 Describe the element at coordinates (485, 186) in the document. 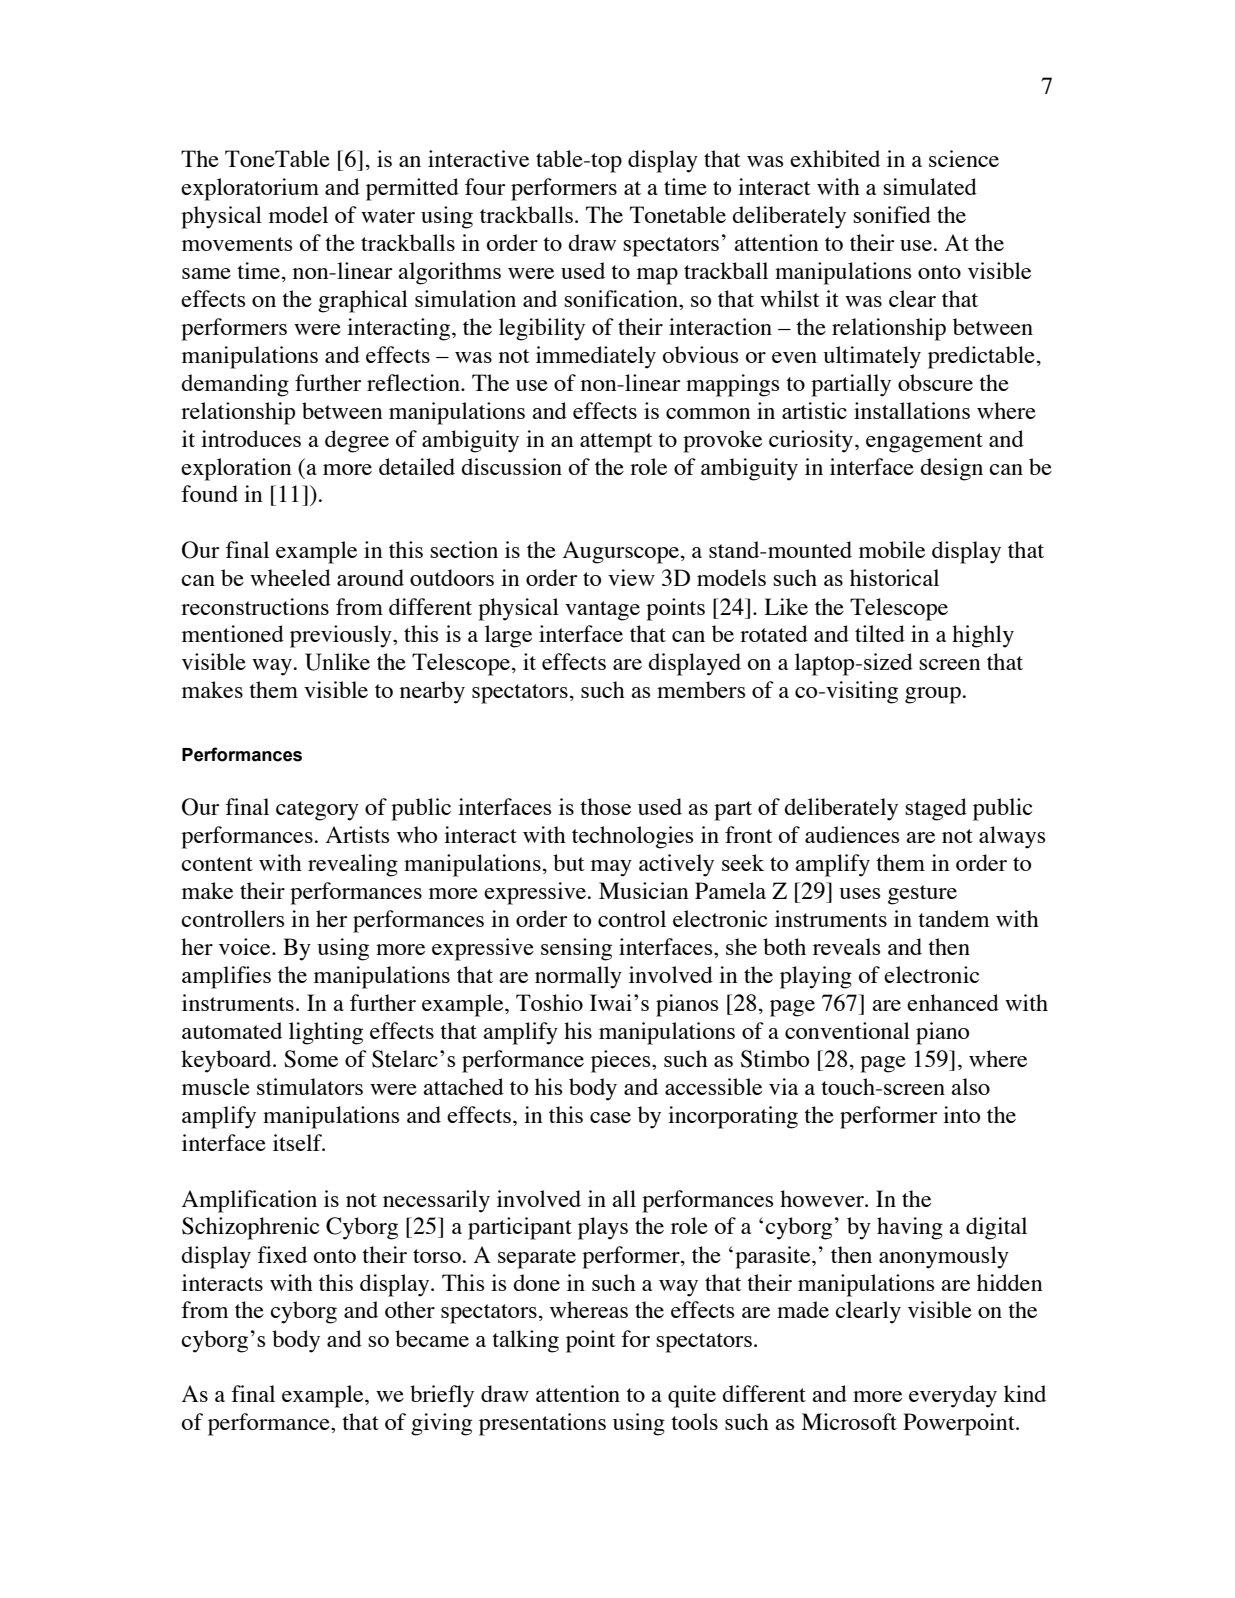

I see `four` at that location.
